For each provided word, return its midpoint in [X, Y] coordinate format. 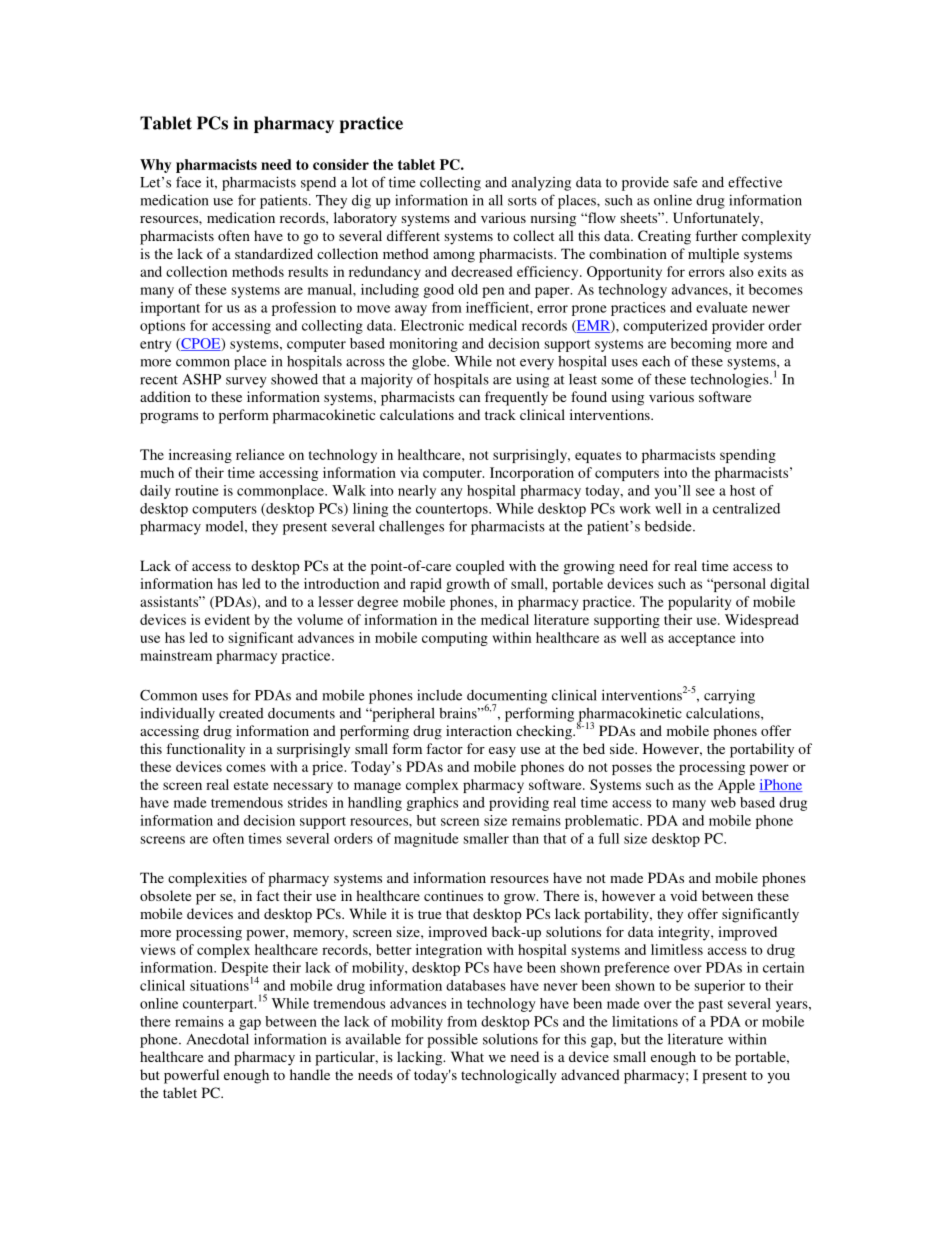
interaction [479, 730]
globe [430, 362]
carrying [729, 696]
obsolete [165, 895]
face [188, 182]
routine [197, 490]
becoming [701, 345]
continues [453, 895]
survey [246, 382]
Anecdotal [218, 1039]
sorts [522, 201]
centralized [746, 508]
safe [685, 182]
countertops [453, 511]
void [683, 895]
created [241, 713]
